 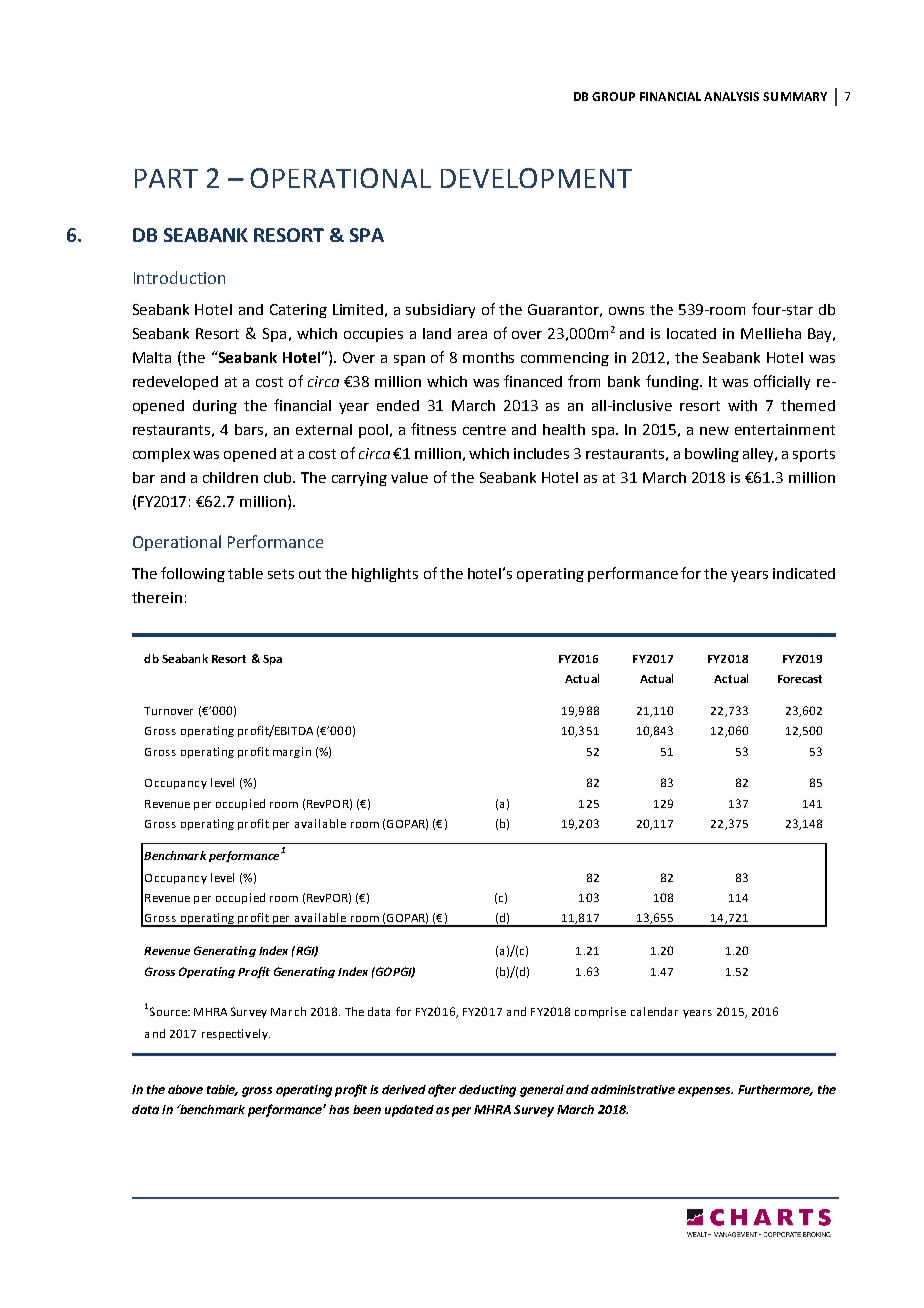 What do you see at coordinates (731, 96) in the document?
I see `ANALYSIS` at bounding box center [731, 96].
